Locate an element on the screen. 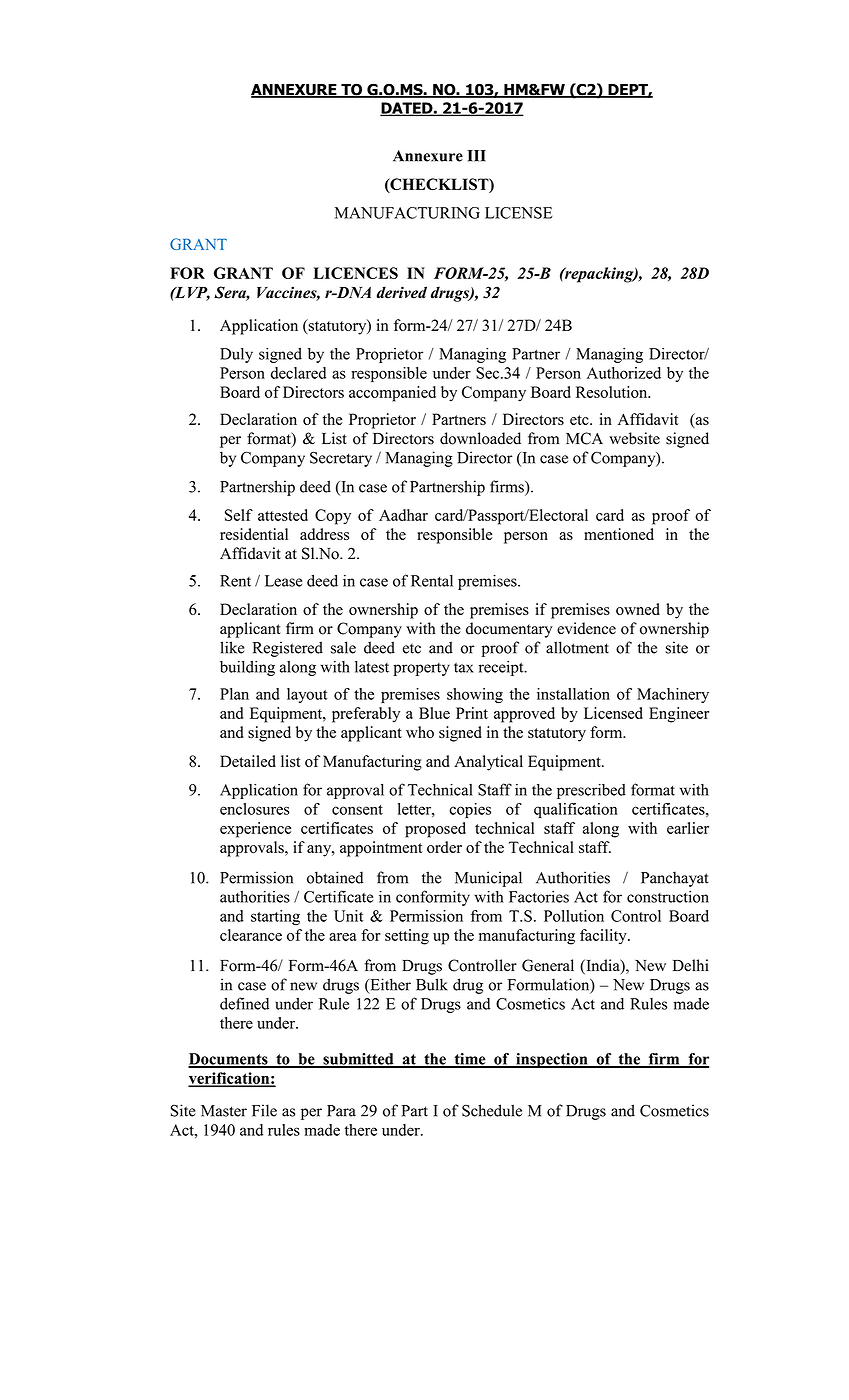 The image size is (849, 1400). III is located at coordinates (476, 156).
